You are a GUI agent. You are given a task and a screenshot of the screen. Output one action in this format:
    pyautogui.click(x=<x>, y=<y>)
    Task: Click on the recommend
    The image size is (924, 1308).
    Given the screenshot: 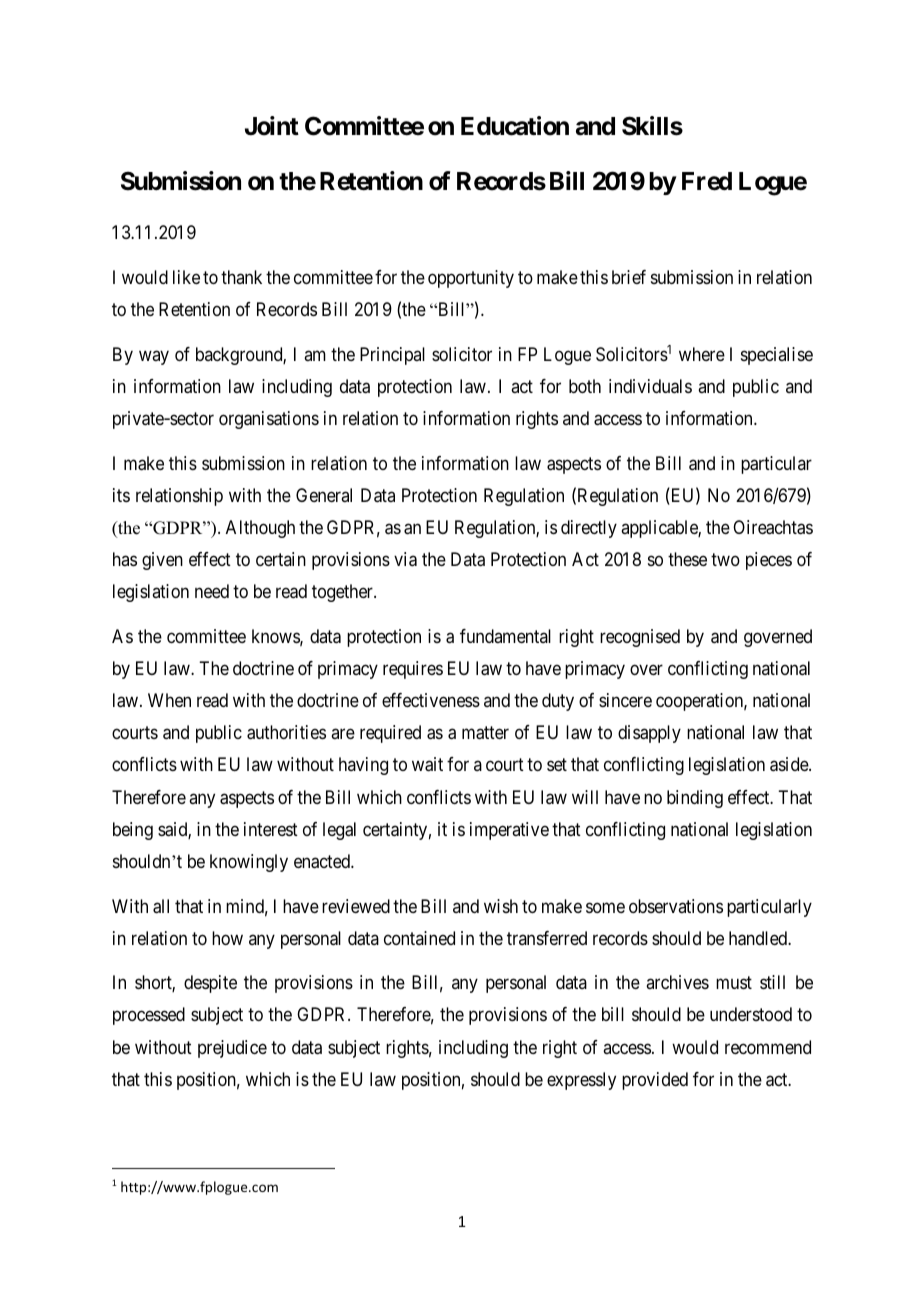 What is the action you would take?
    pyautogui.click(x=768, y=1047)
